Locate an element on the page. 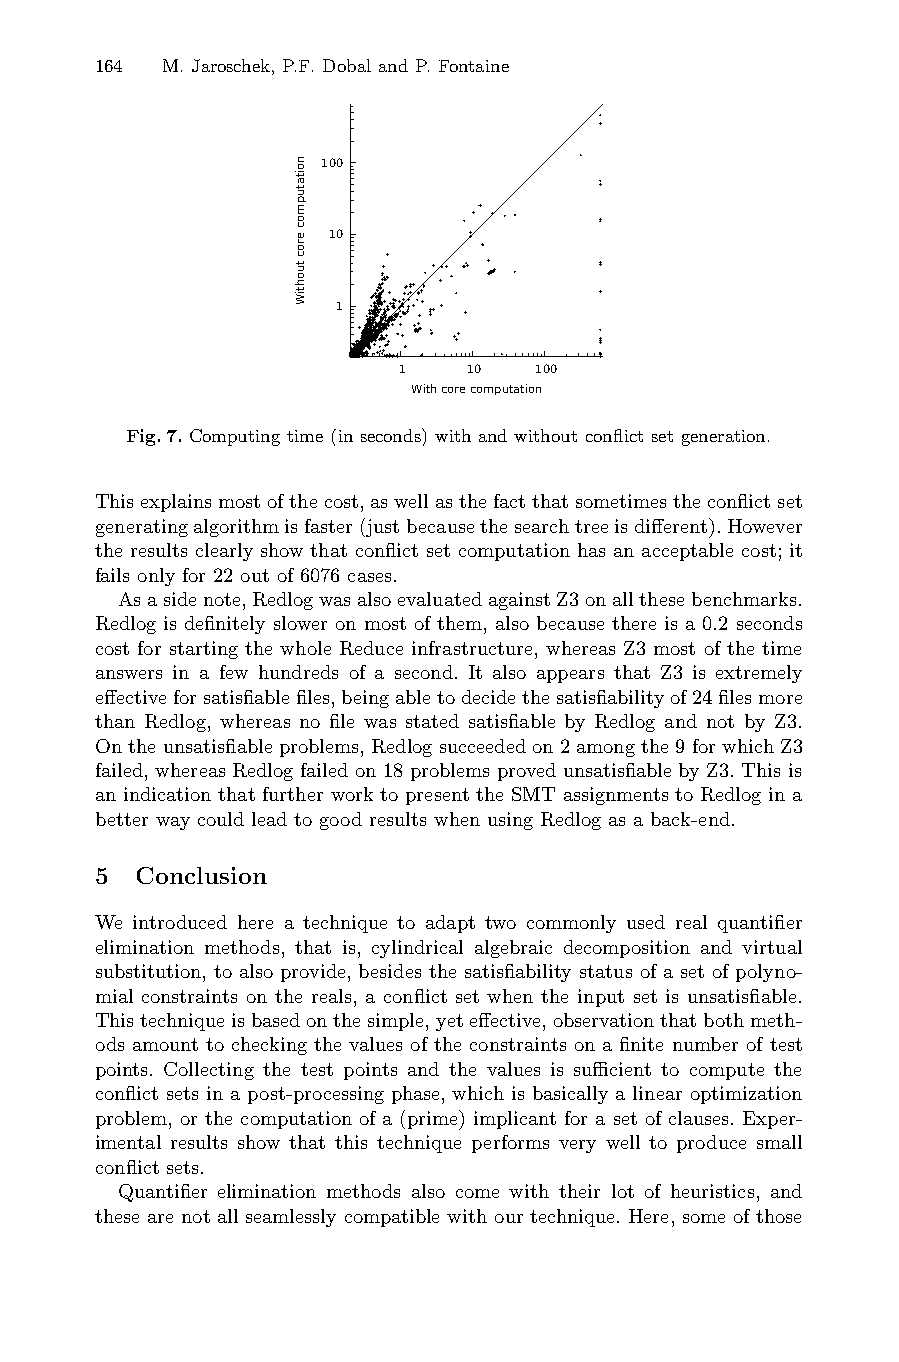 Image resolution: width=899 pixels, height=1362 pixels. Fig is located at coordinates (143, 437).
